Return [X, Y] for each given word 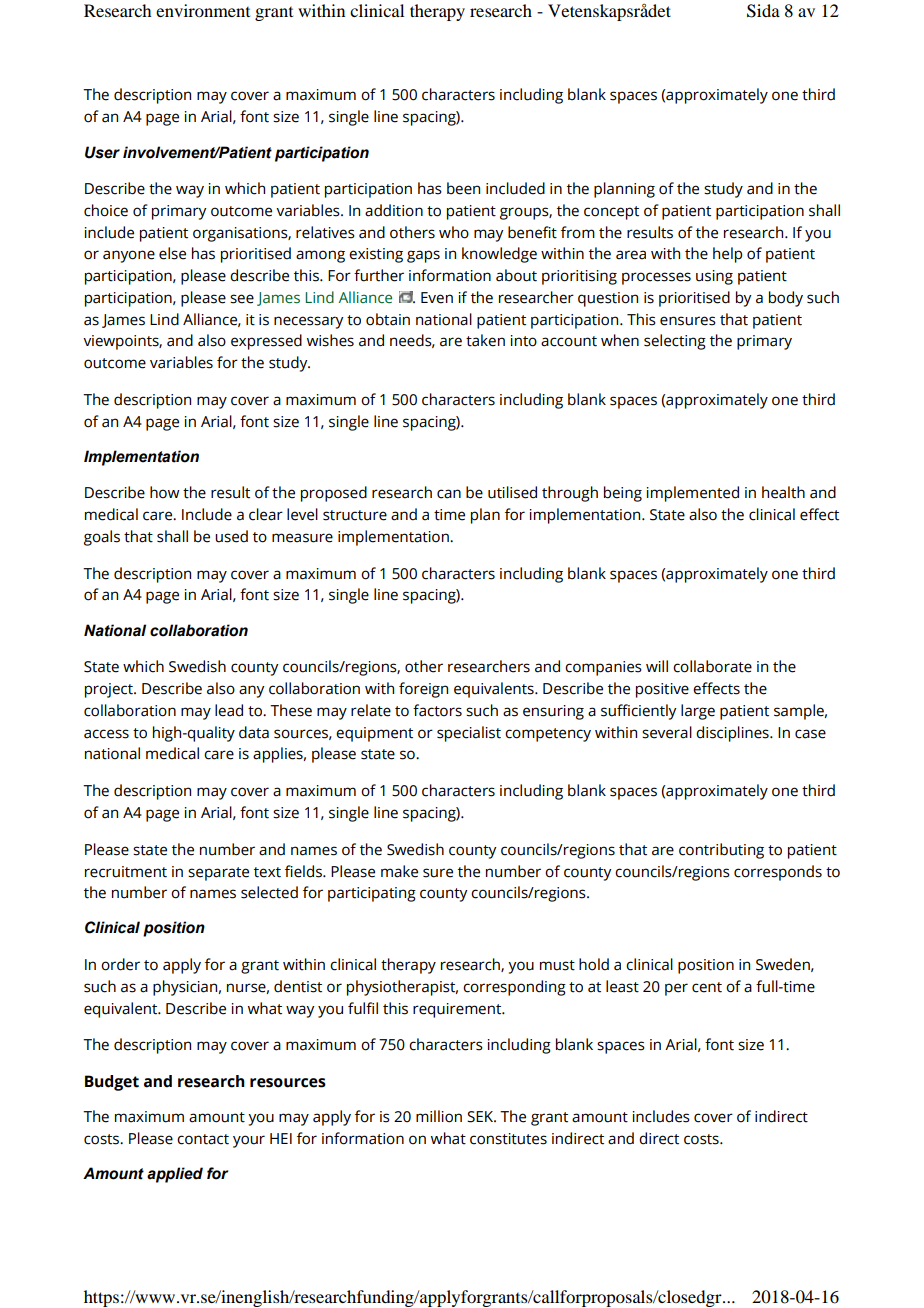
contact [203, 1139]
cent [707, 987]
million [439, 1116]
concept [611, 213]
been [463, 188]
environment [203, 10]
